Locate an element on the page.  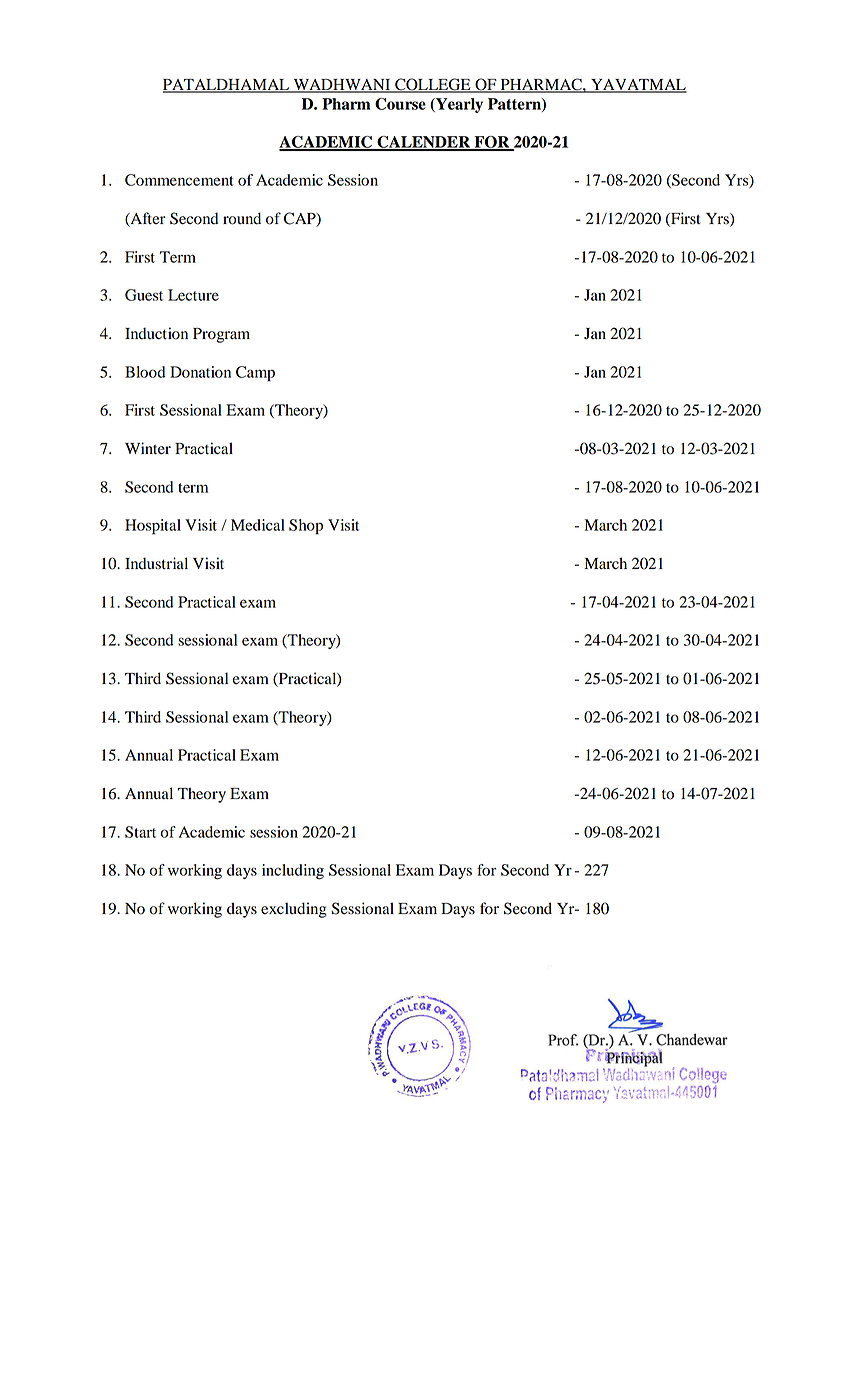
Hospital is located at coordinates (153, 527).
